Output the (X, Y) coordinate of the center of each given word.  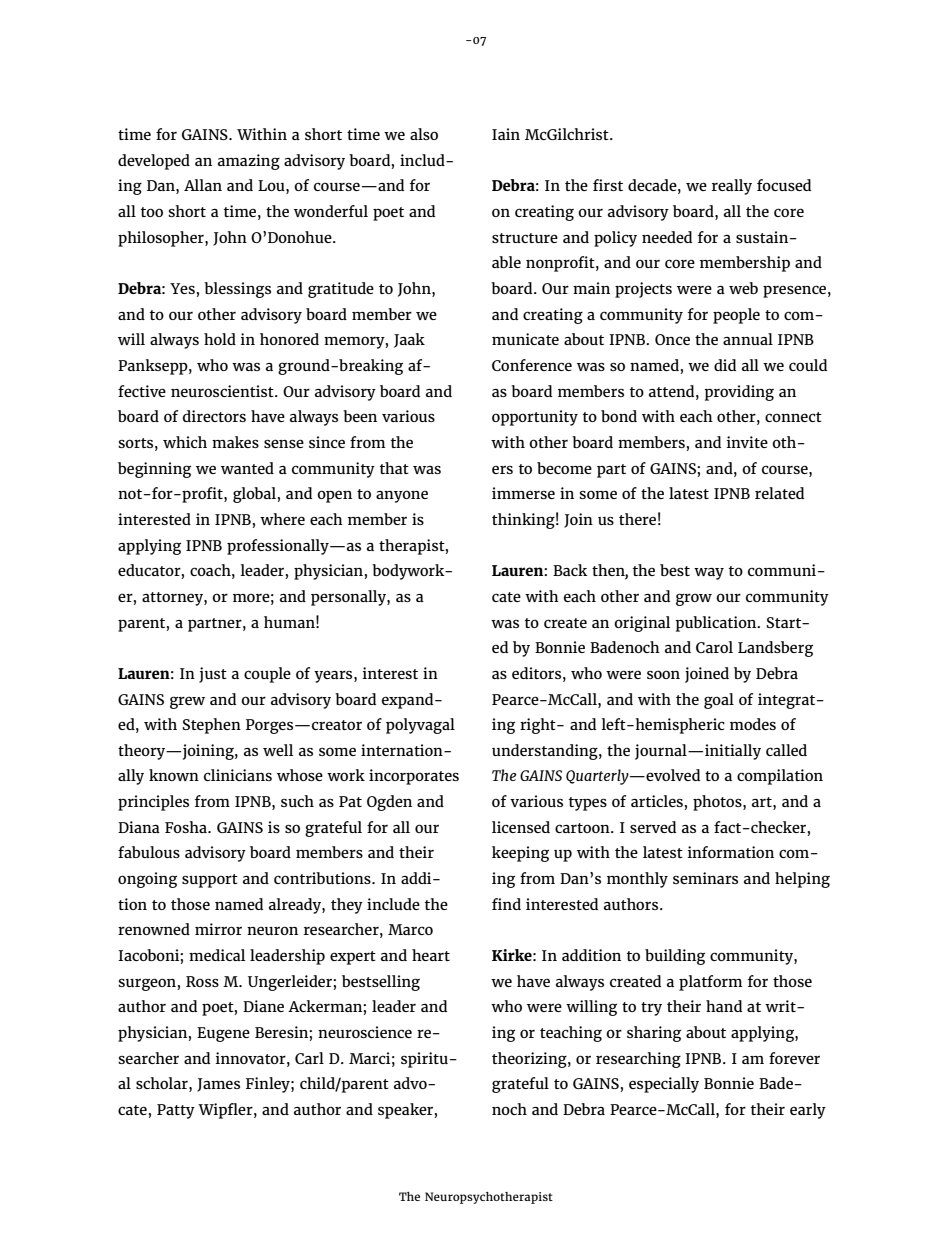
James (218, 1085)
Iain (506, 134)
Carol (714, 647)
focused (784, 185)
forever (794, 1058)
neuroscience (365, 1032)
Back (570, 570)
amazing (249, 162)
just (213, 675)
